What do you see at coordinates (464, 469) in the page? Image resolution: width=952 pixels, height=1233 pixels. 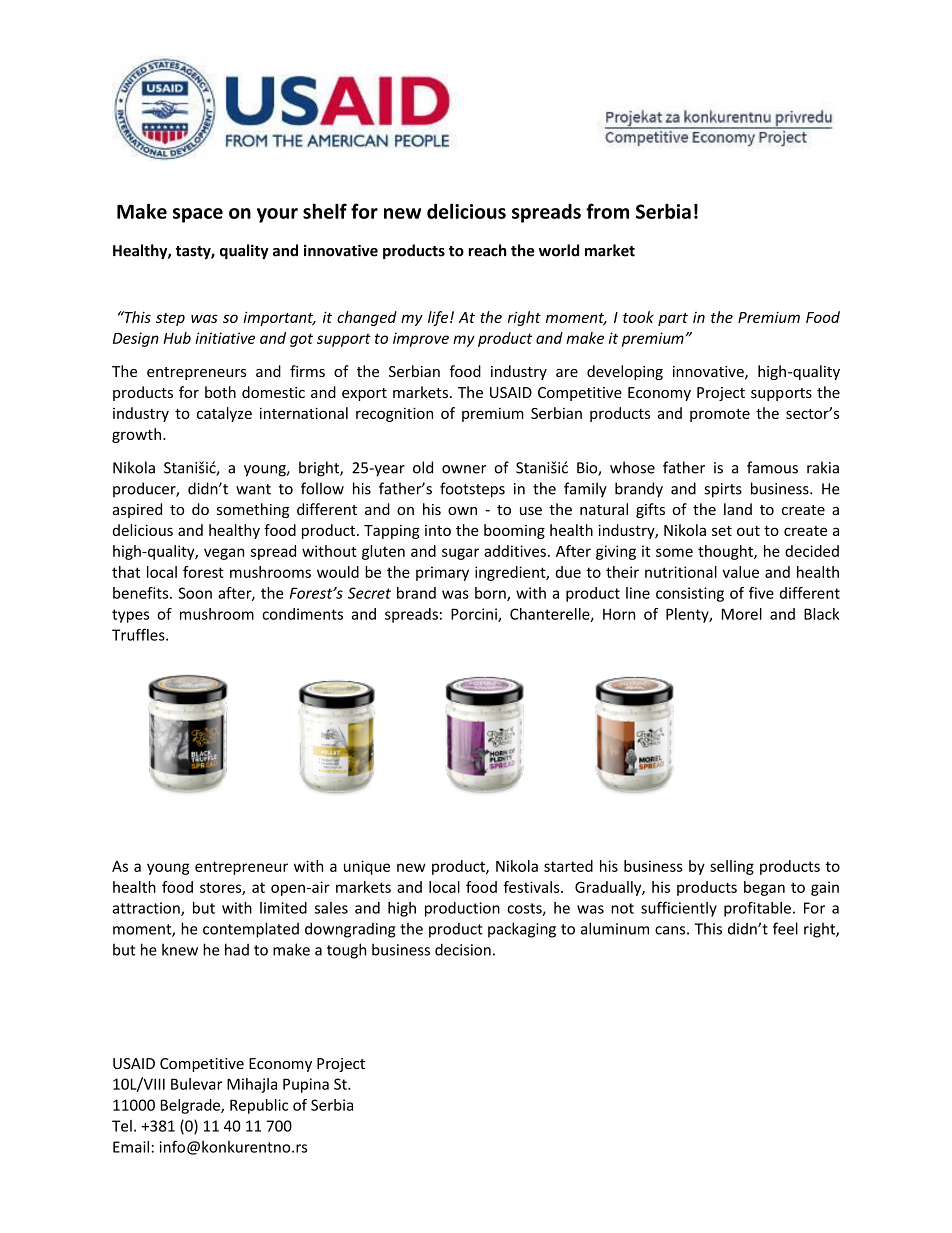 I see `owner` at bounding box center [464, 469].
